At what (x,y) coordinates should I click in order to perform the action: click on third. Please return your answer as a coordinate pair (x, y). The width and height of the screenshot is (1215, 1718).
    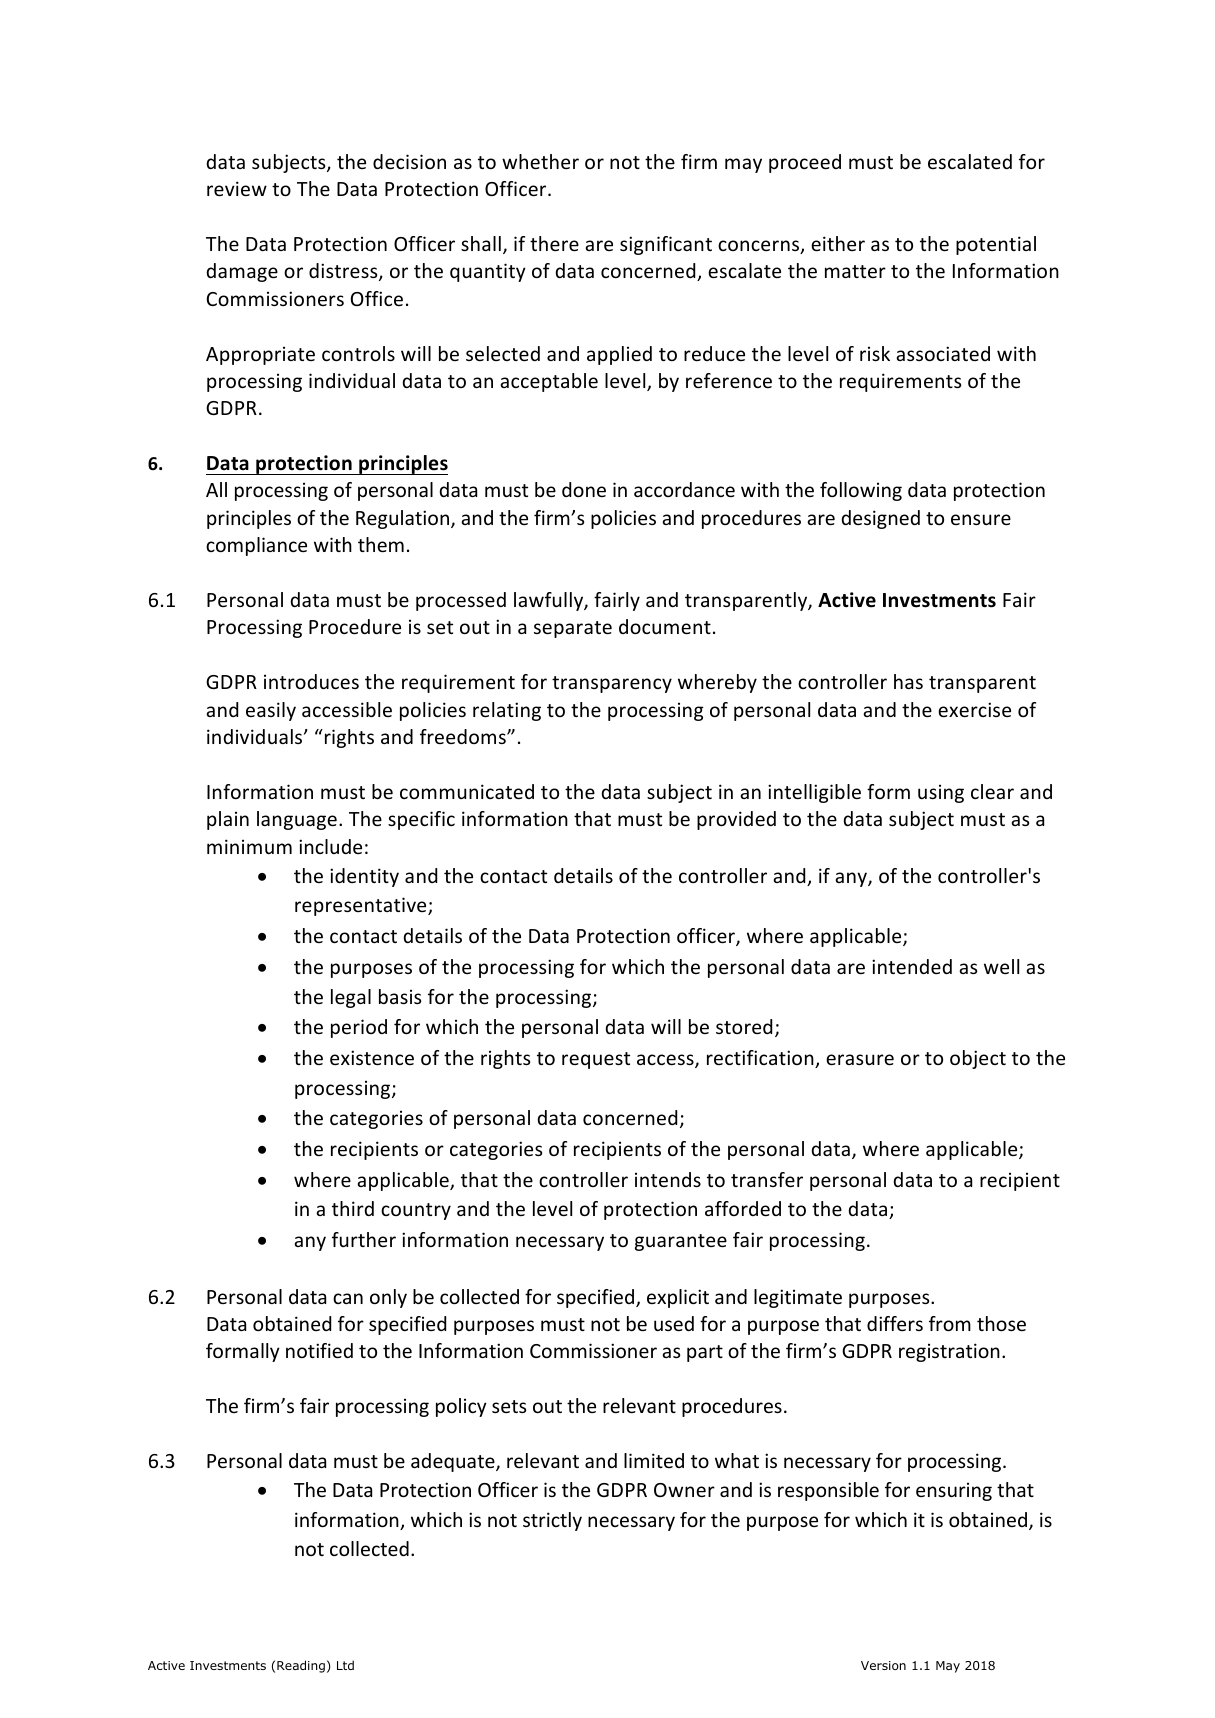
    Looking at the image, I should click on (353, 1208).
